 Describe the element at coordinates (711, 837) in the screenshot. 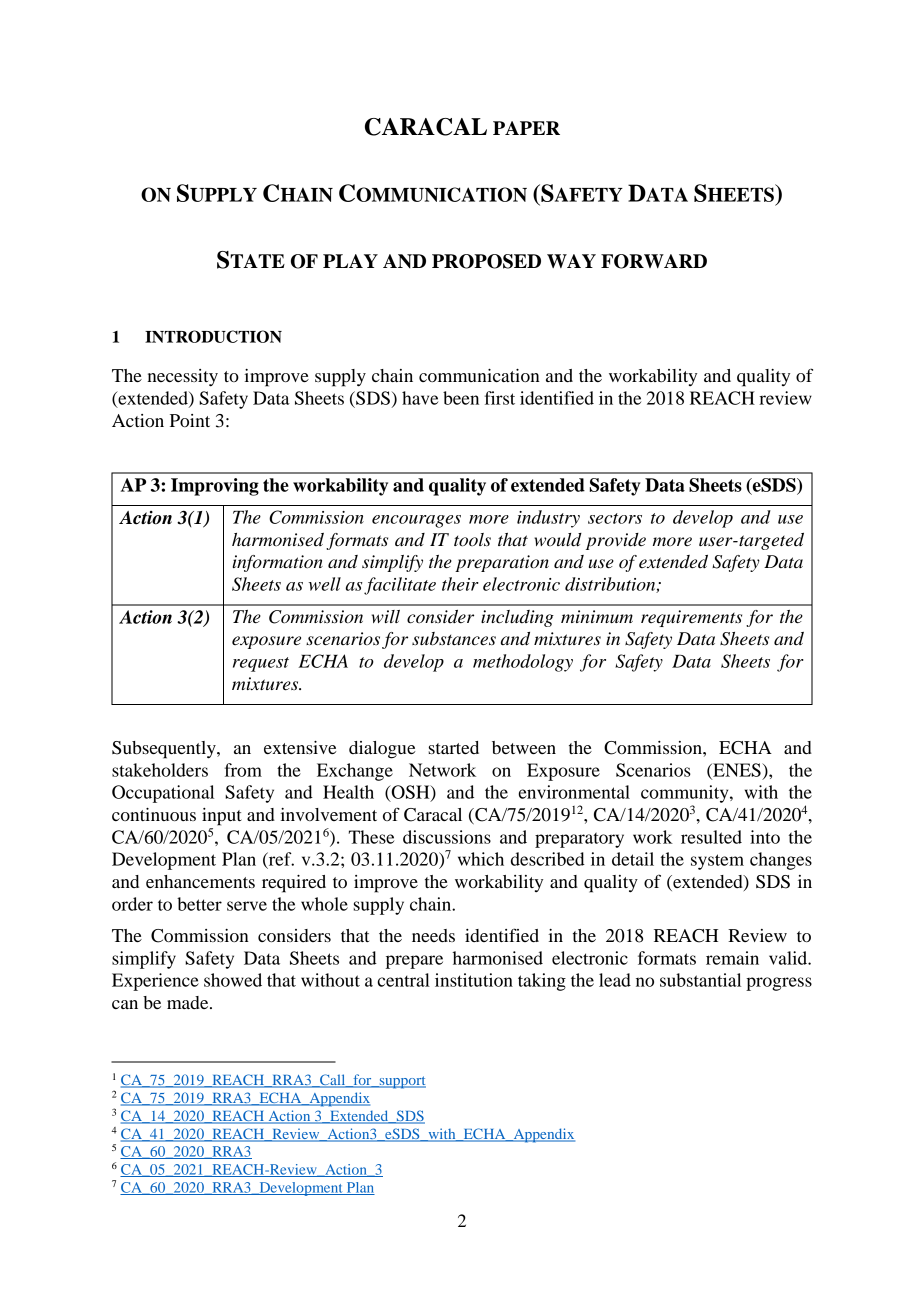

I see `resulted` at that location.
